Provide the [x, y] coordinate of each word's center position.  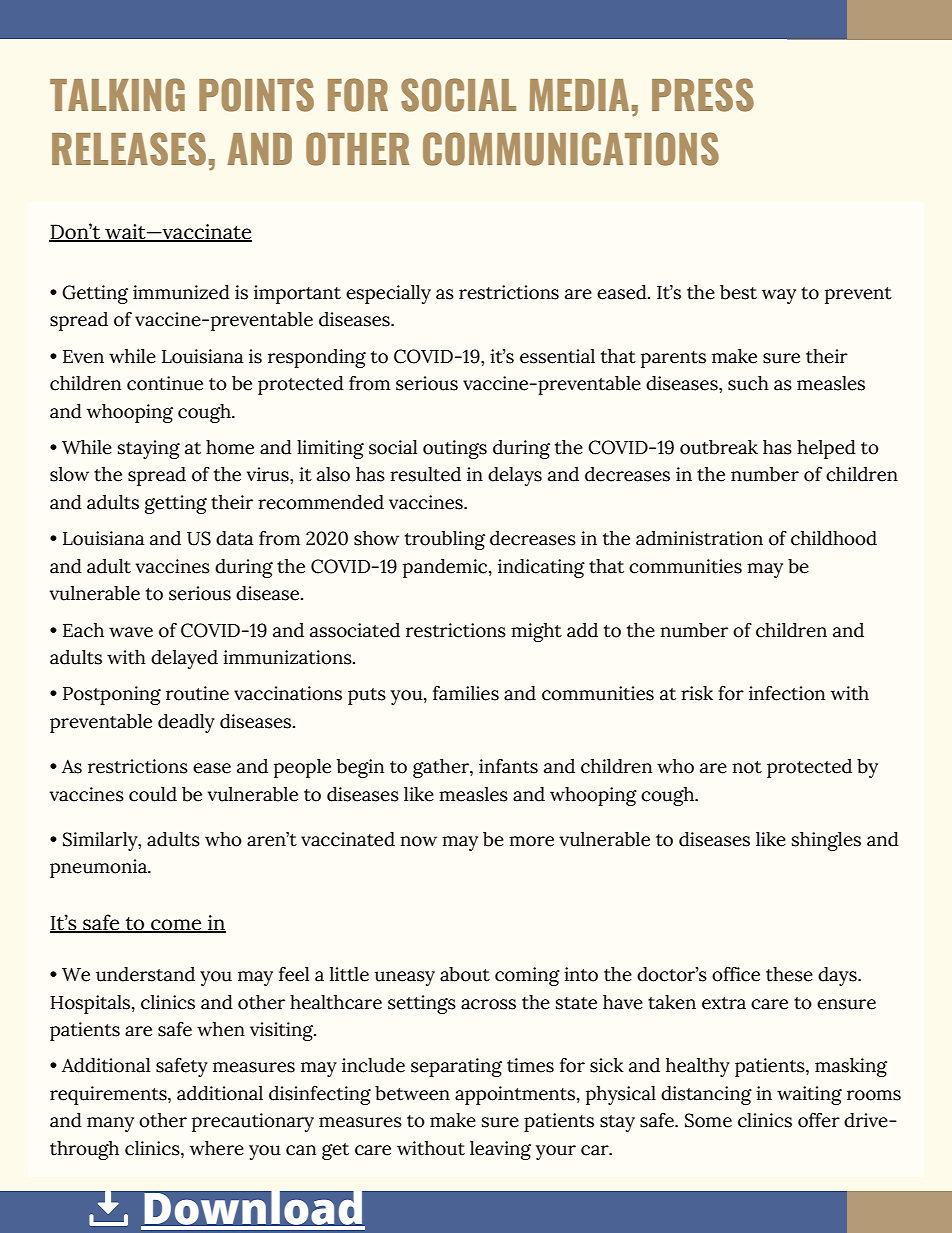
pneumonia [99, 868]
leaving [500, 1150]
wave [131, 632]
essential [557, 356]
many [110, 1124]
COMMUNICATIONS [571, 149]
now [418, 841]
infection [787, 693]
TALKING [117, 95]
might [536, 632]
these [789, 974]
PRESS [703, 95]
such [748, 383]
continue [165, 383]
